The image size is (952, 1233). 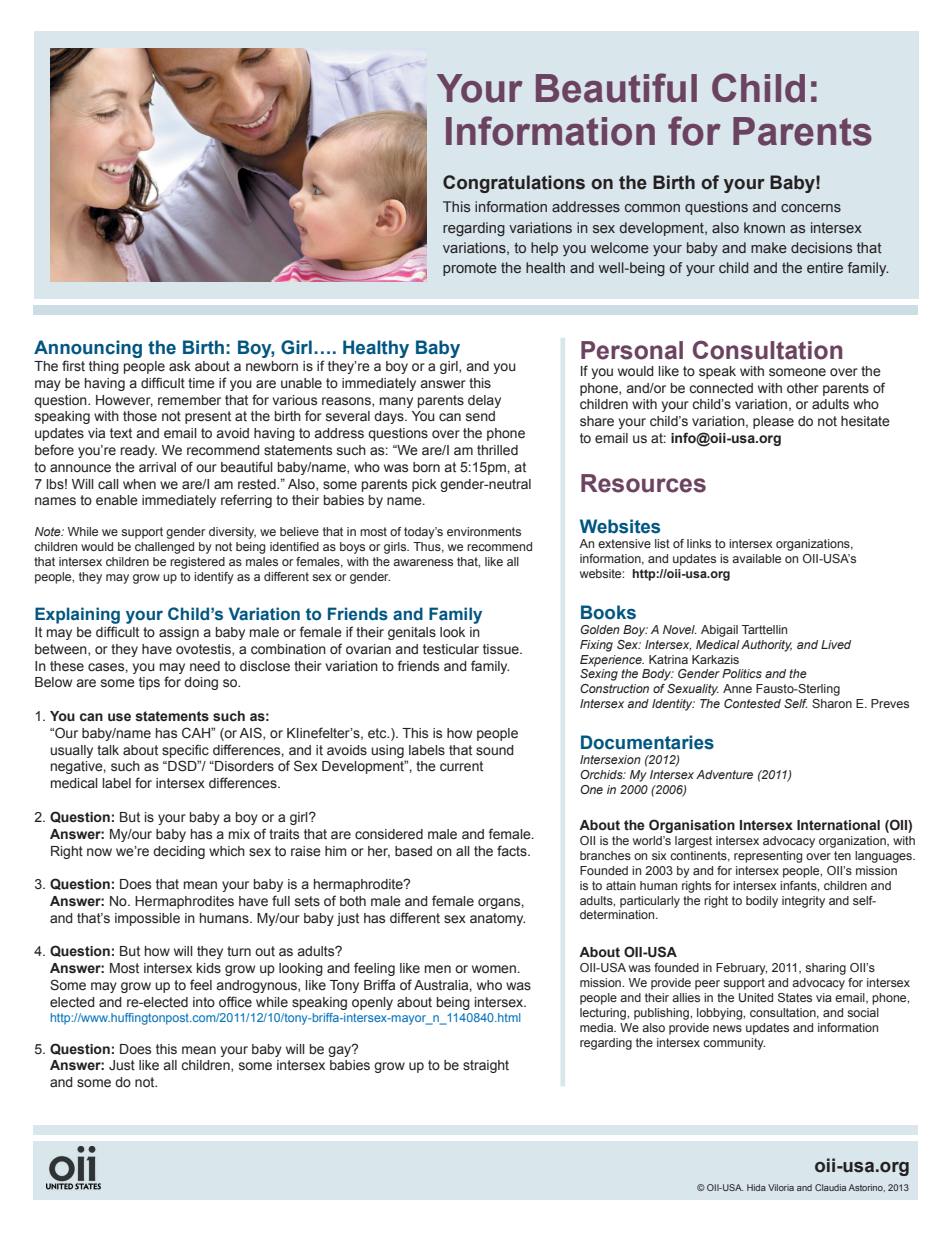 I want to click on Contested, so click(x=752, y=703).
